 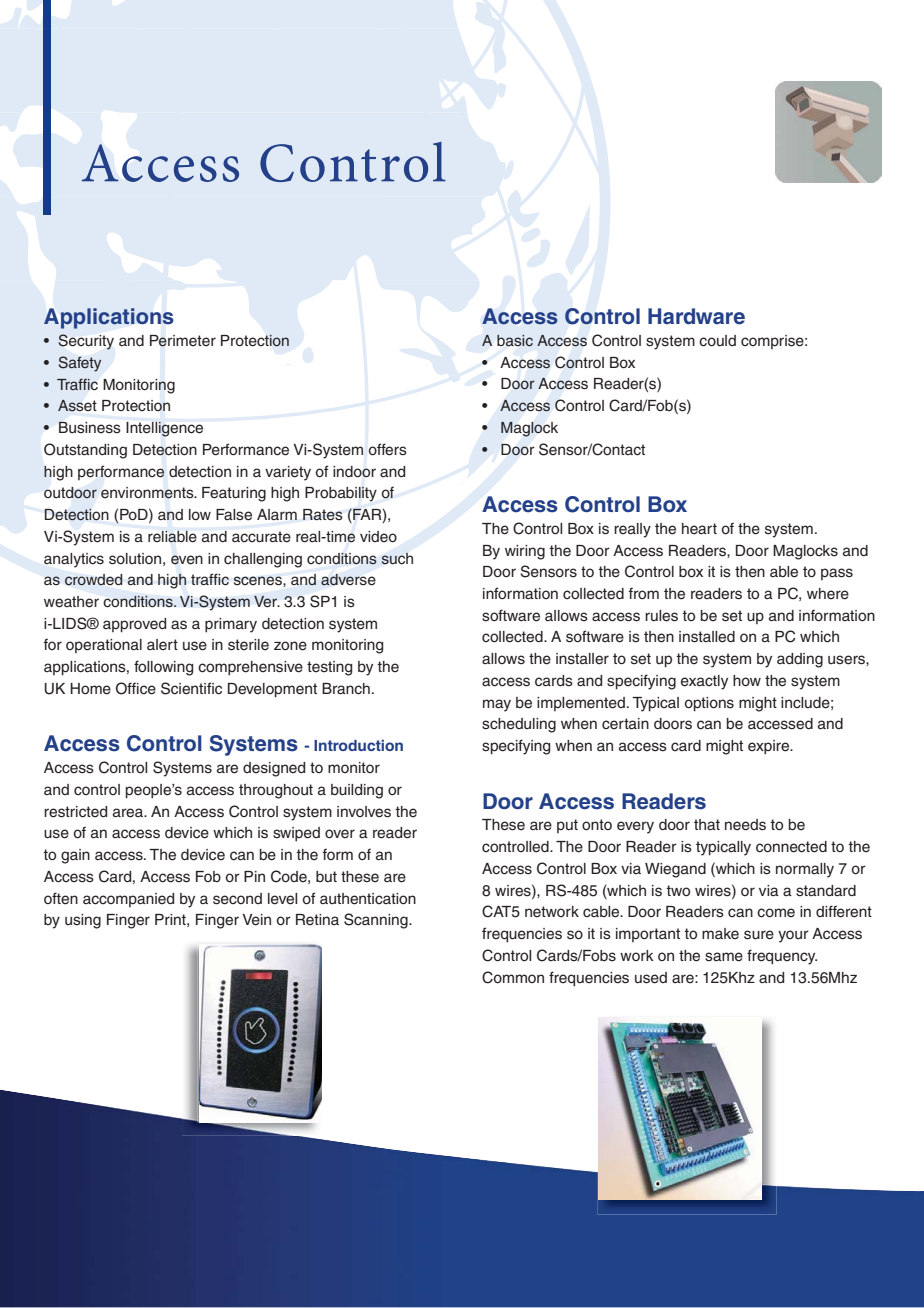 What do you see at coordinates (707, 637) in the image?
I see `installed` at bounding box center [707, 637].
